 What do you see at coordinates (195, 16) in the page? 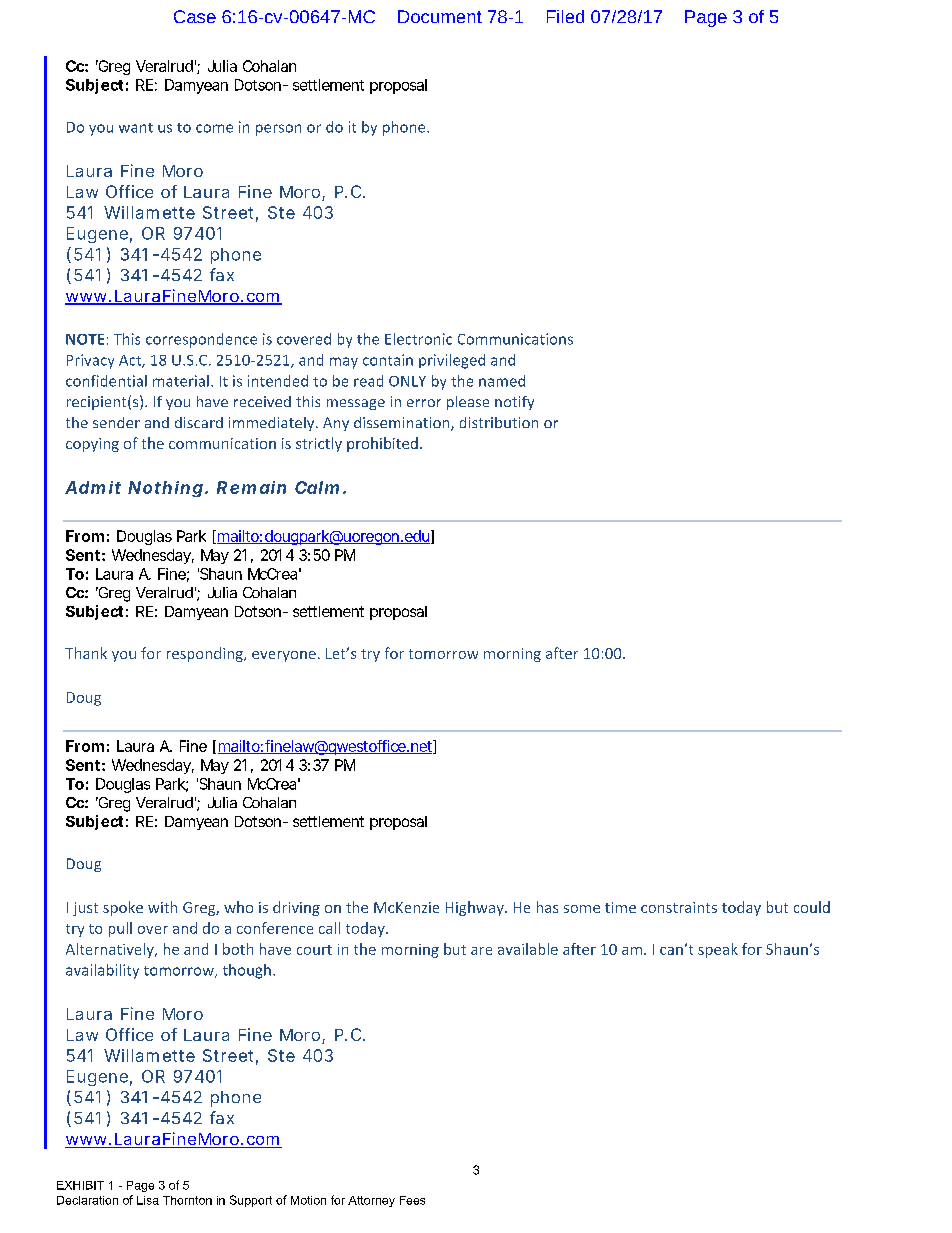
I see `Case` at bounding box center [195, 16].
